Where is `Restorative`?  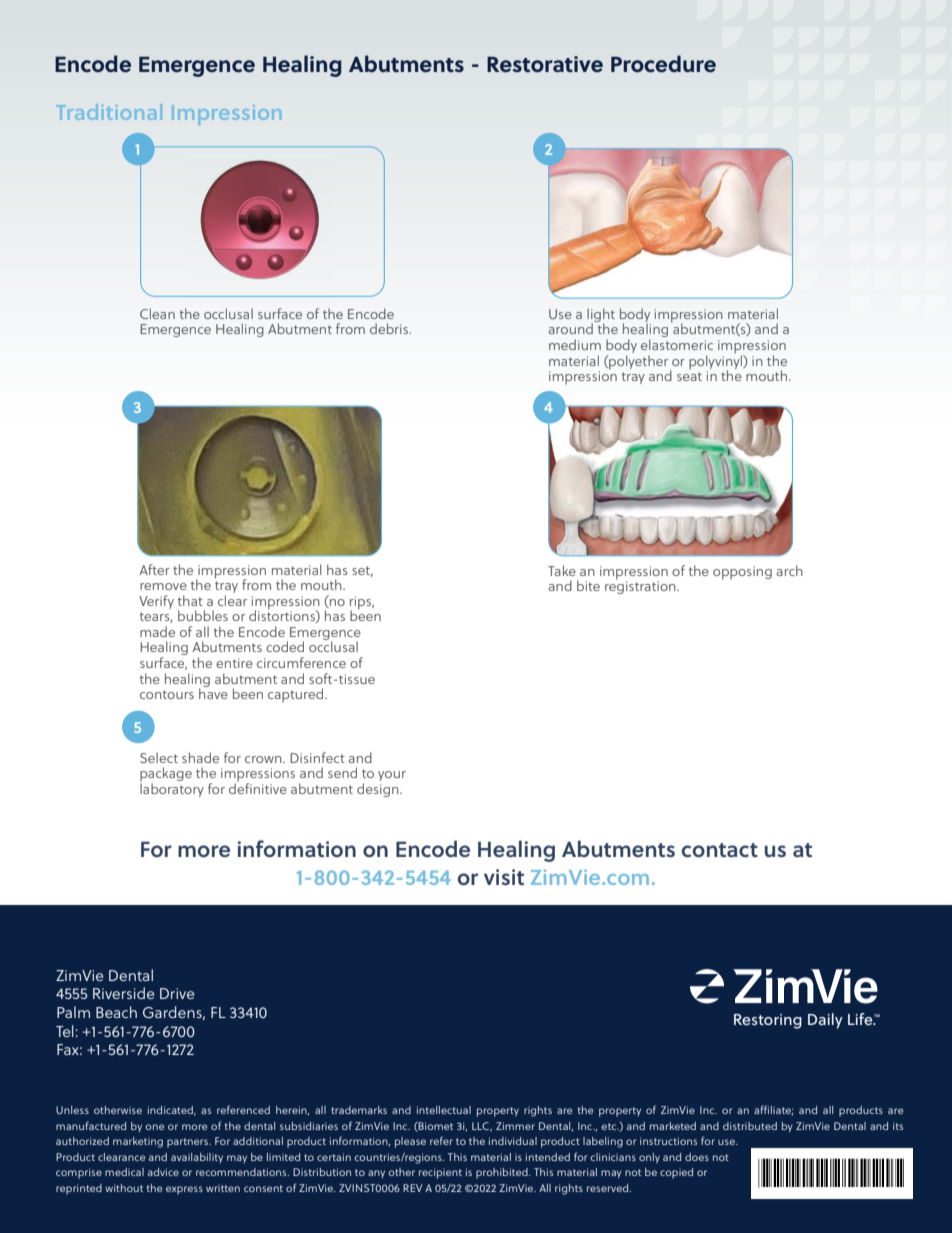
Restorative is located at coordinates (545, 64).
